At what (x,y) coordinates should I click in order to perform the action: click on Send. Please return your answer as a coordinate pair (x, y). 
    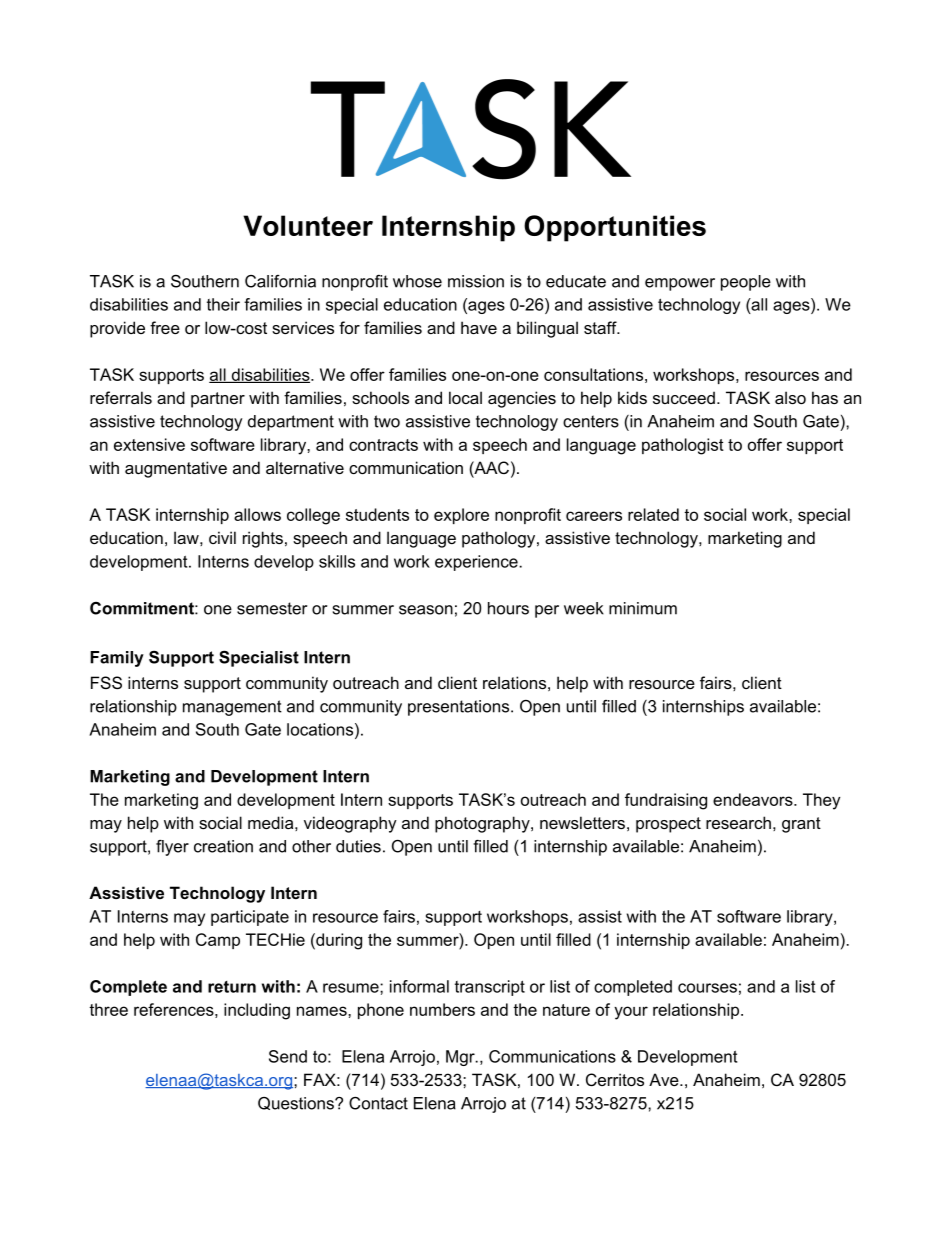
    Looking at the image, I should click on (288, 1056).
